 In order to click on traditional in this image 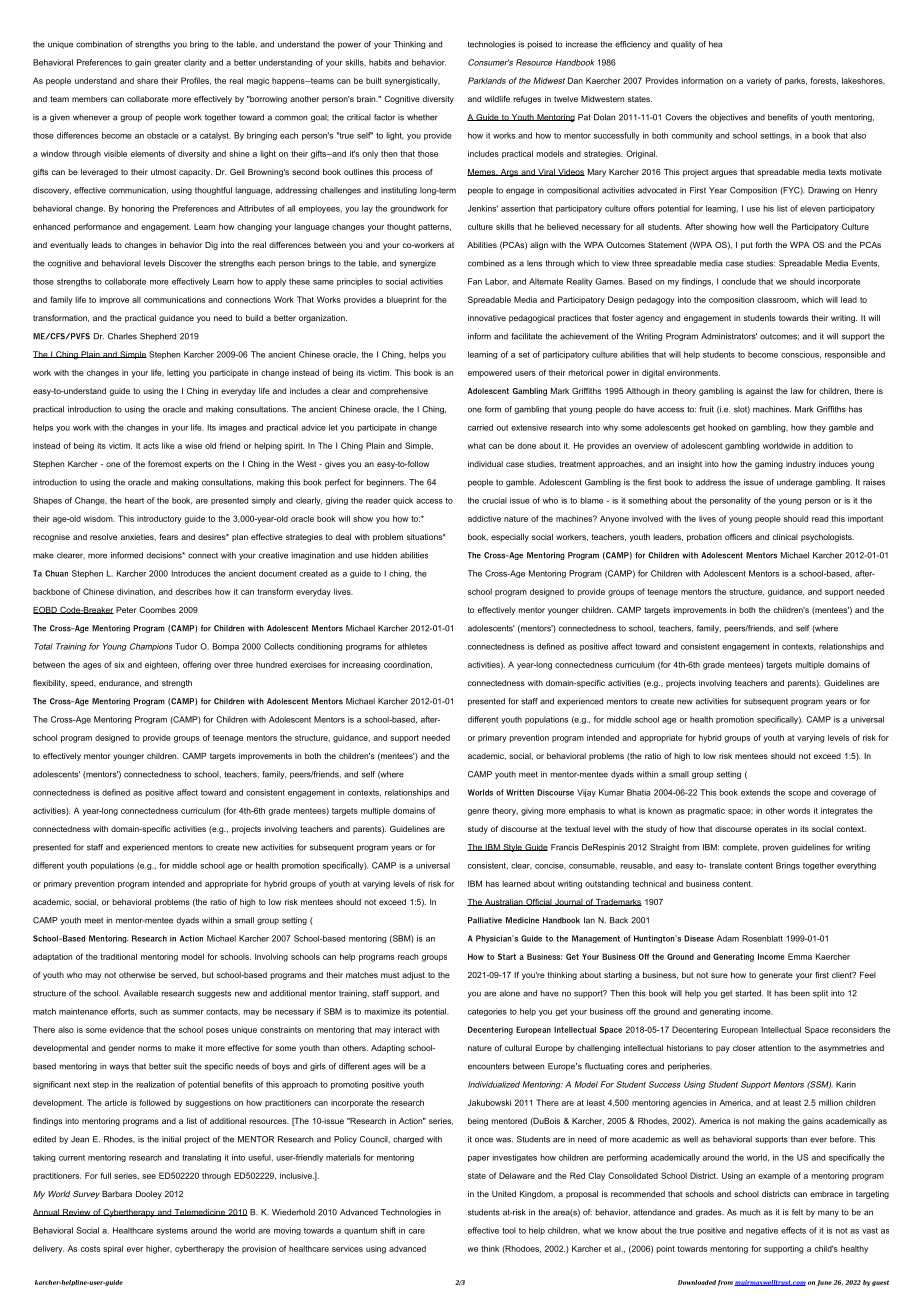, I will do `click(118, 956)`.
